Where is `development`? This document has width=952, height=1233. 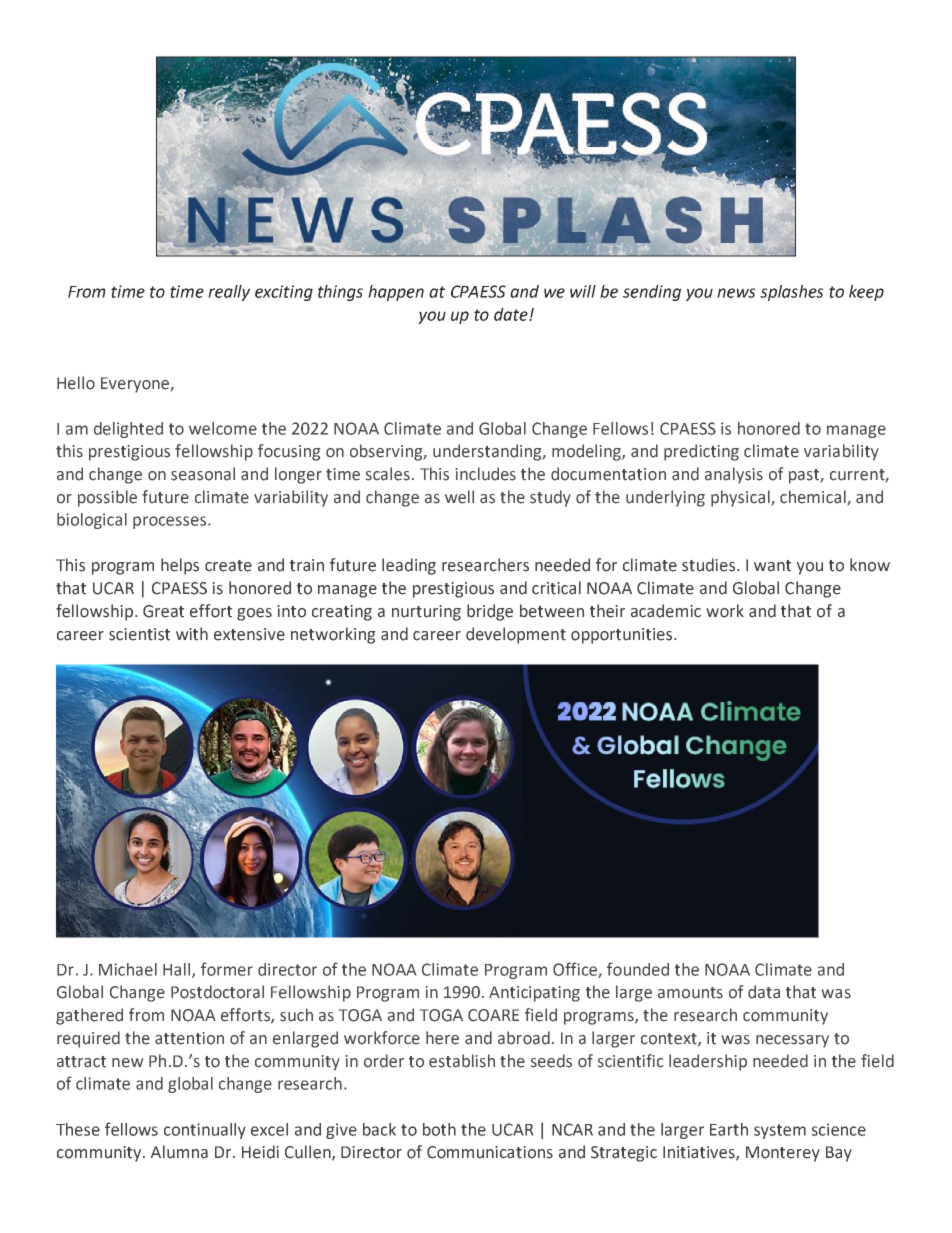
development is located at coordinates (516, 635).
